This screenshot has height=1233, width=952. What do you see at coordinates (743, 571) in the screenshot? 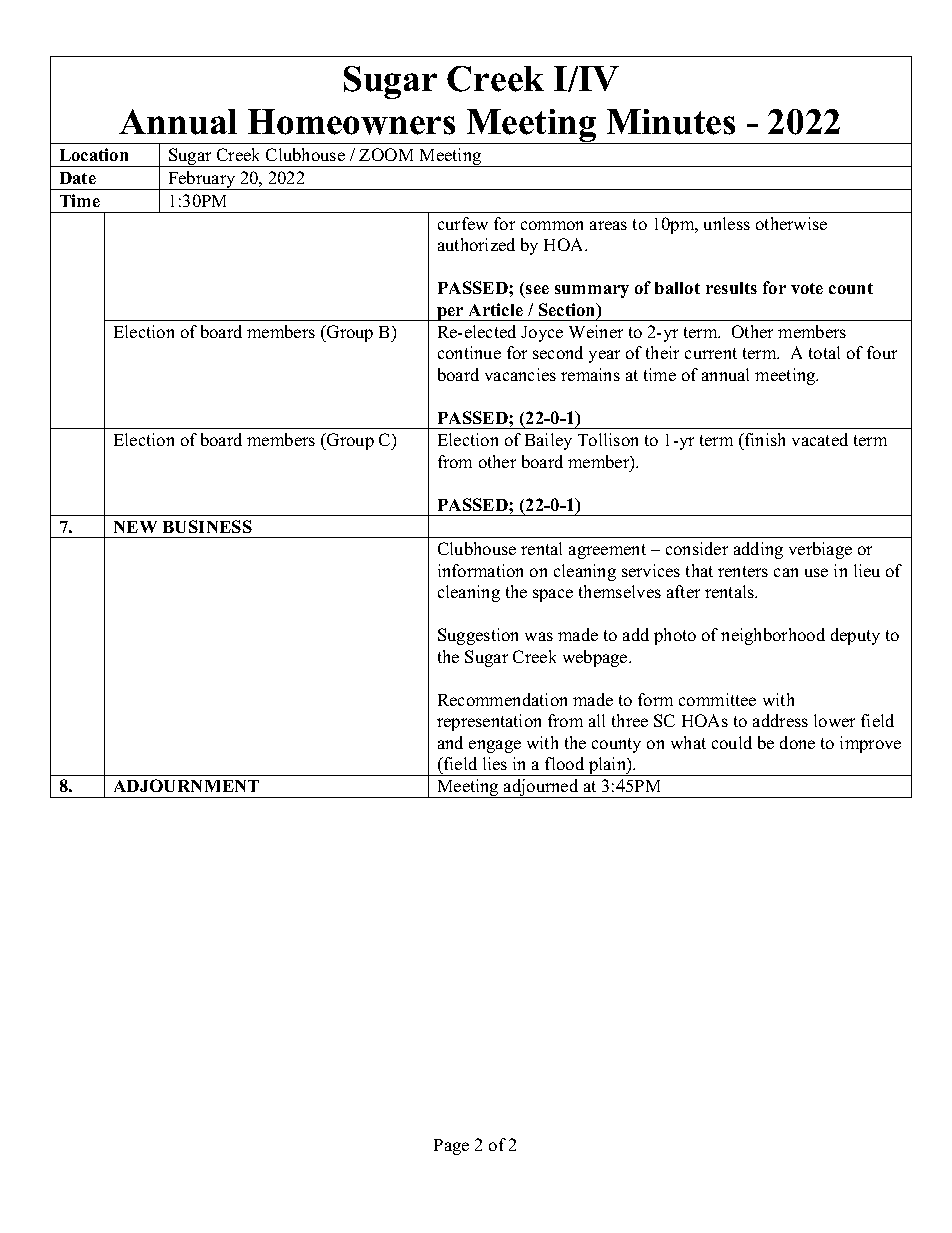
I see `renters` at bounding box center [743, 571].
